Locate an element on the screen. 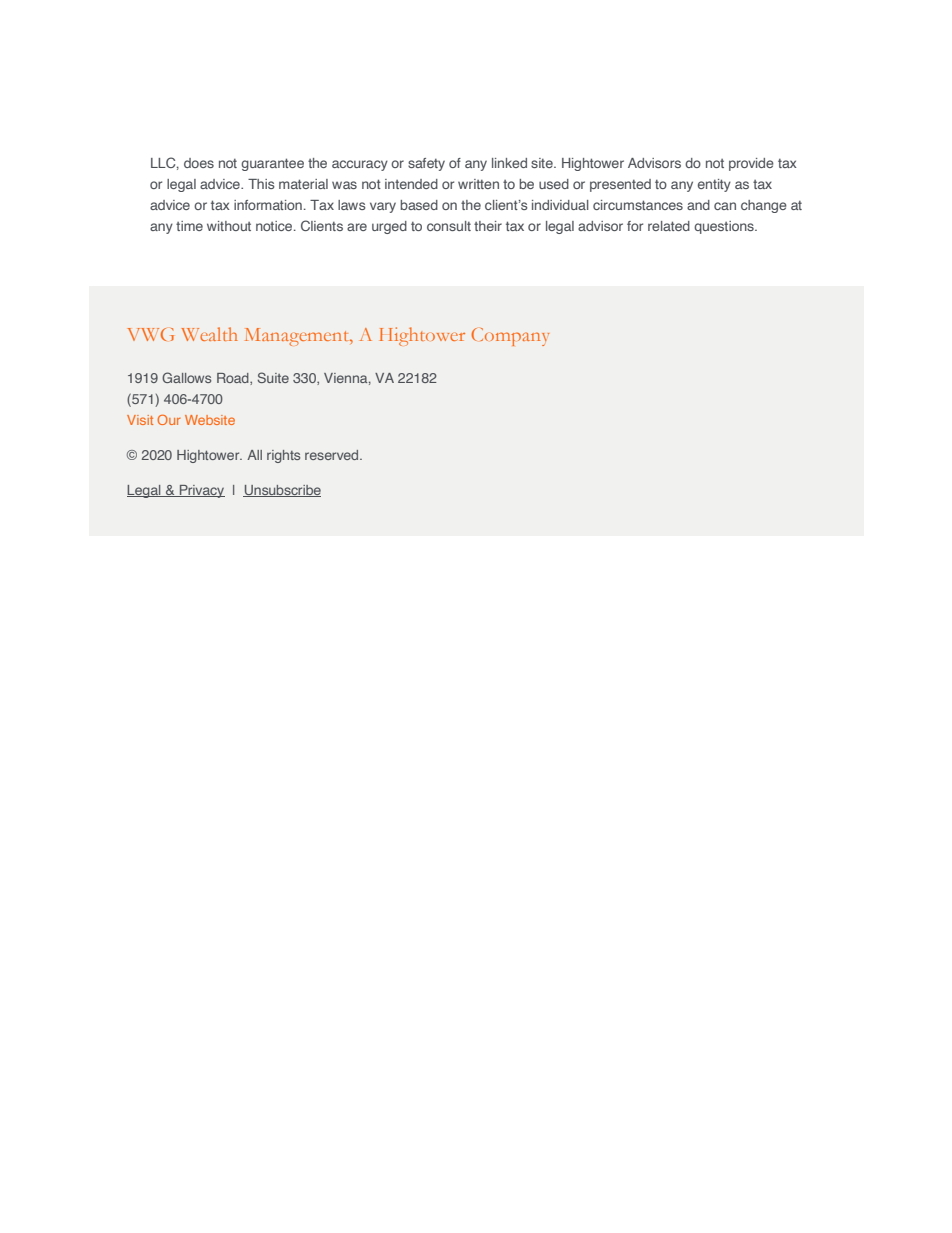 The image size is (952, 1233). Road is located at coordinates (234, 379).
